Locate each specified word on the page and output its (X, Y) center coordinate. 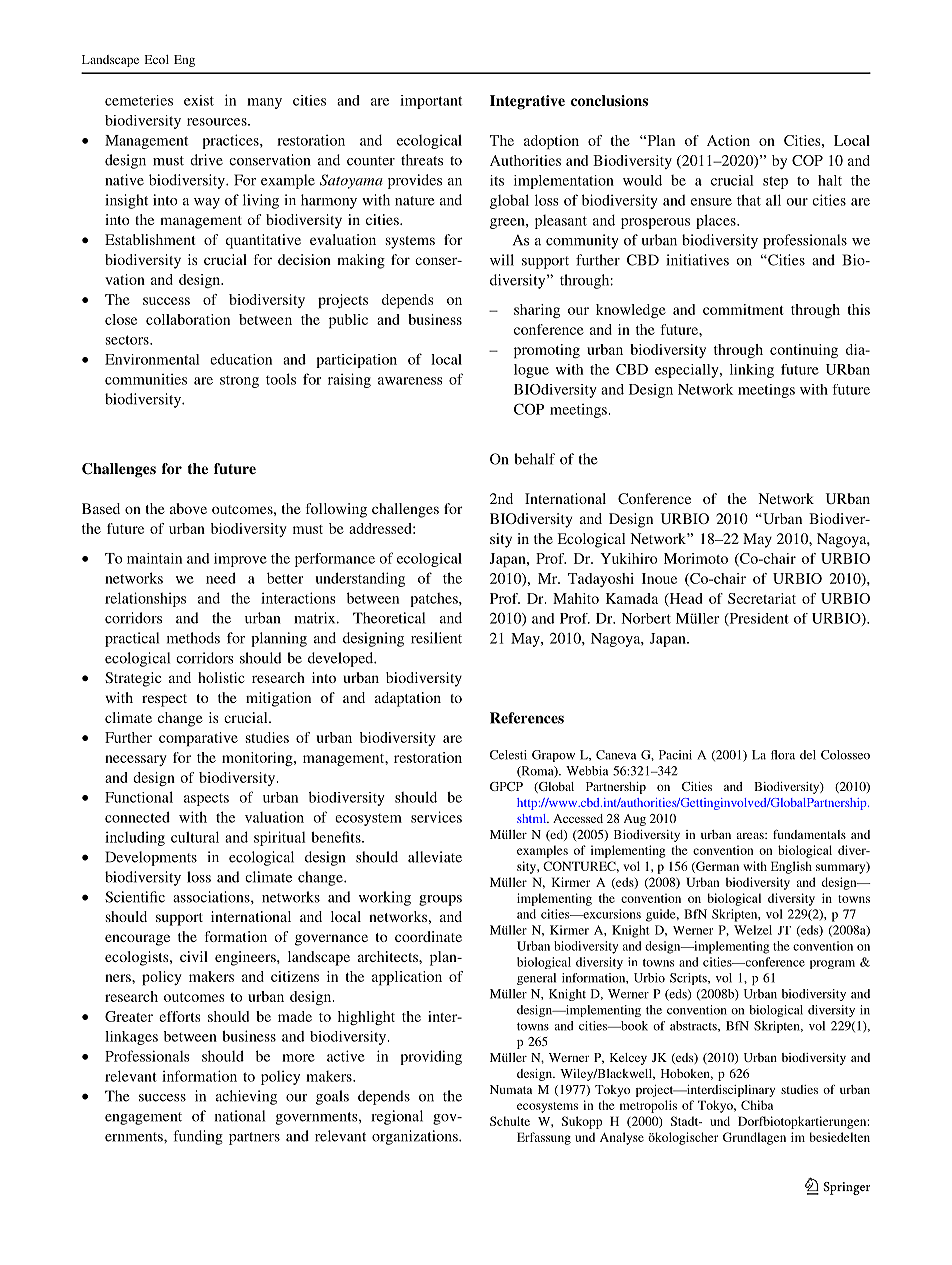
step (775, 182)
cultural (195, 837)
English (791, 867)
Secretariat (762, 598)
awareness (410, 381)
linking (752, 371)
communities (146, 379)
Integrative (527, 102)
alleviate (435, 857)
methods (193, 638)
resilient (436, 638)
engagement (143, 1118)
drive (206, 160)
